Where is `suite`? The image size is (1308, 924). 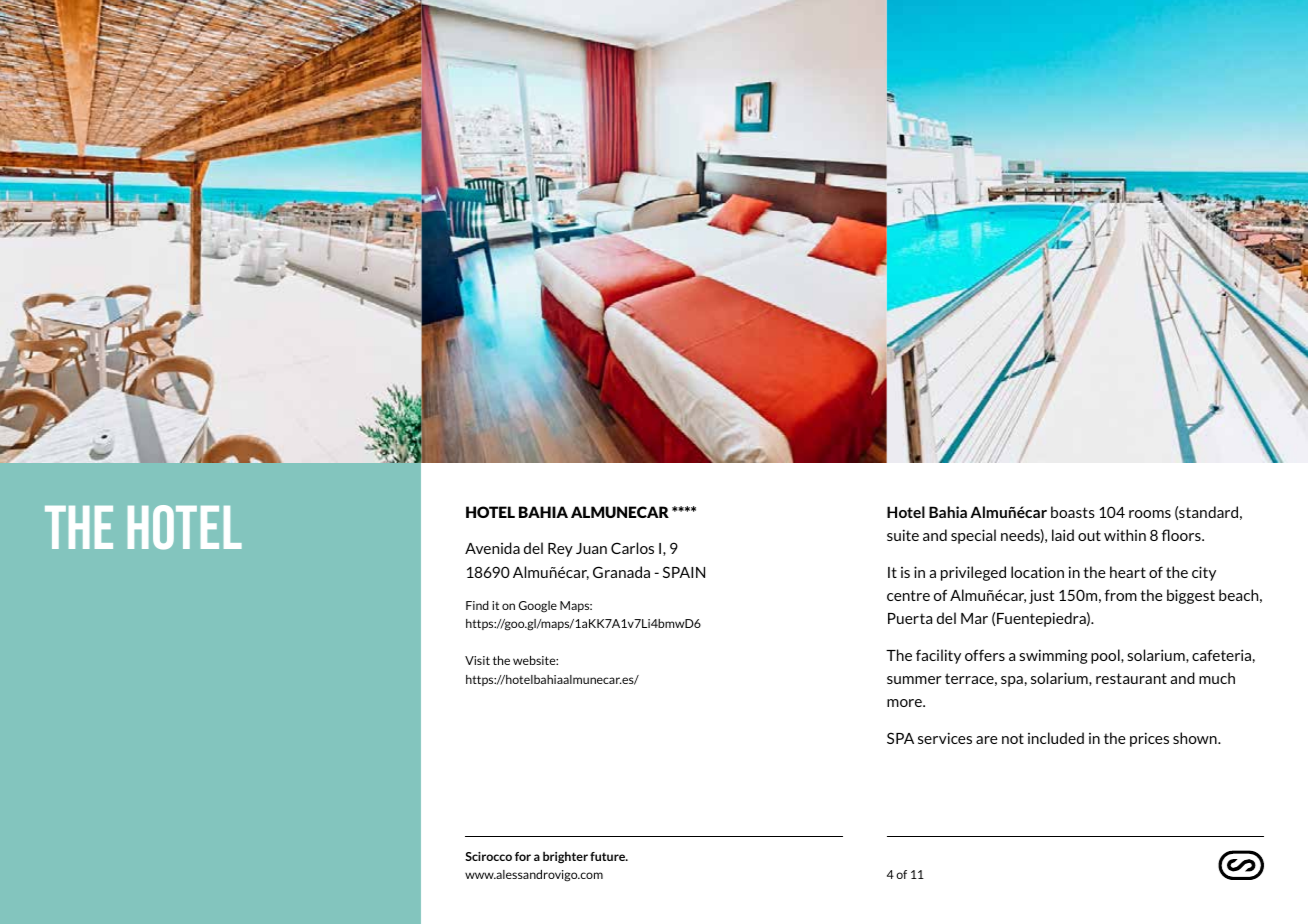 suite is located at coordinates (903, 535).
